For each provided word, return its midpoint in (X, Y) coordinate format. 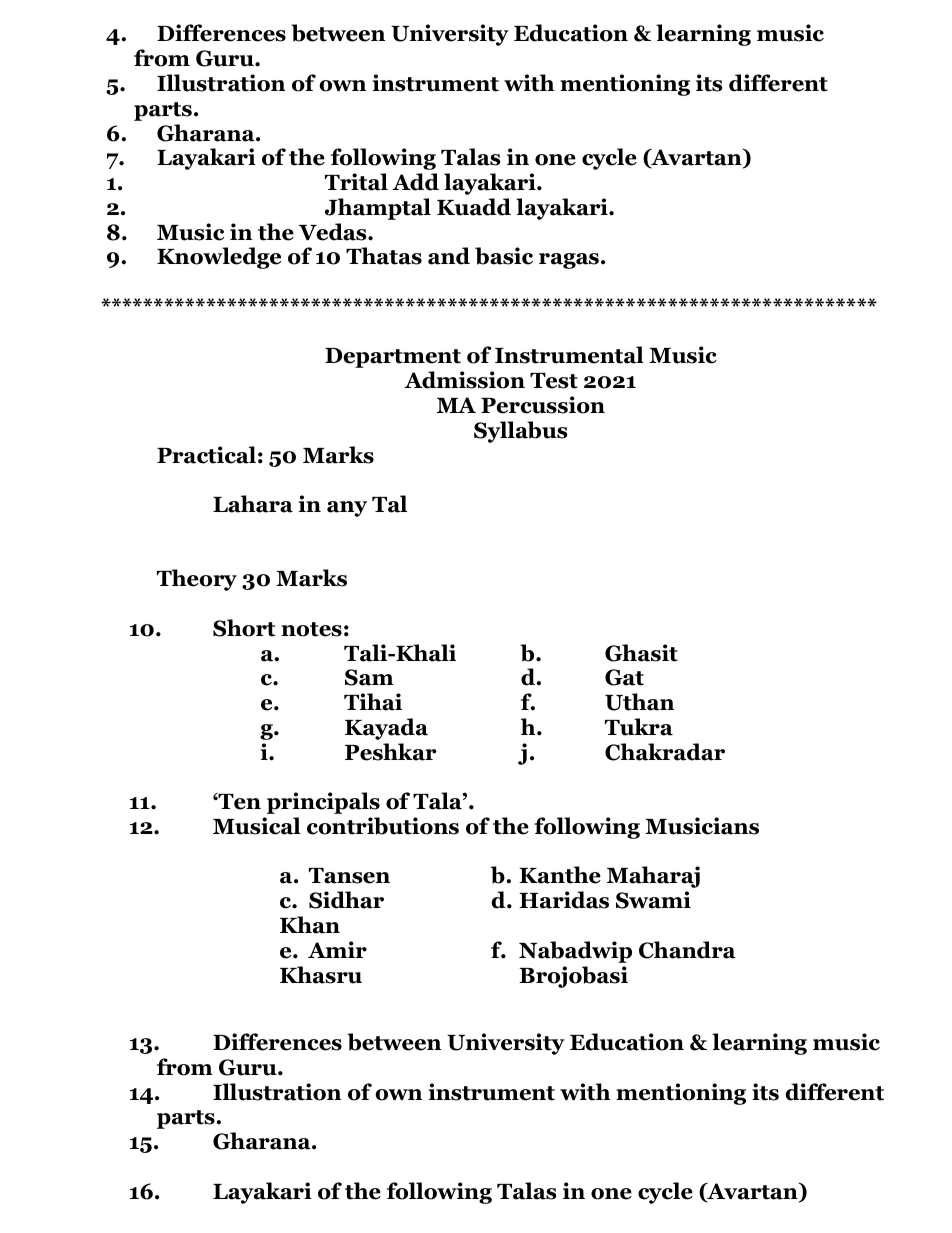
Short (244, 628)
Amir (337, 949)
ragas (569, 261)
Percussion (543, 405)
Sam (369, 677)
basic (504, 256)
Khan (310, 925)
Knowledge (219, 258)
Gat (624, 677)
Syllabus (521, 432)
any (347, 509)
